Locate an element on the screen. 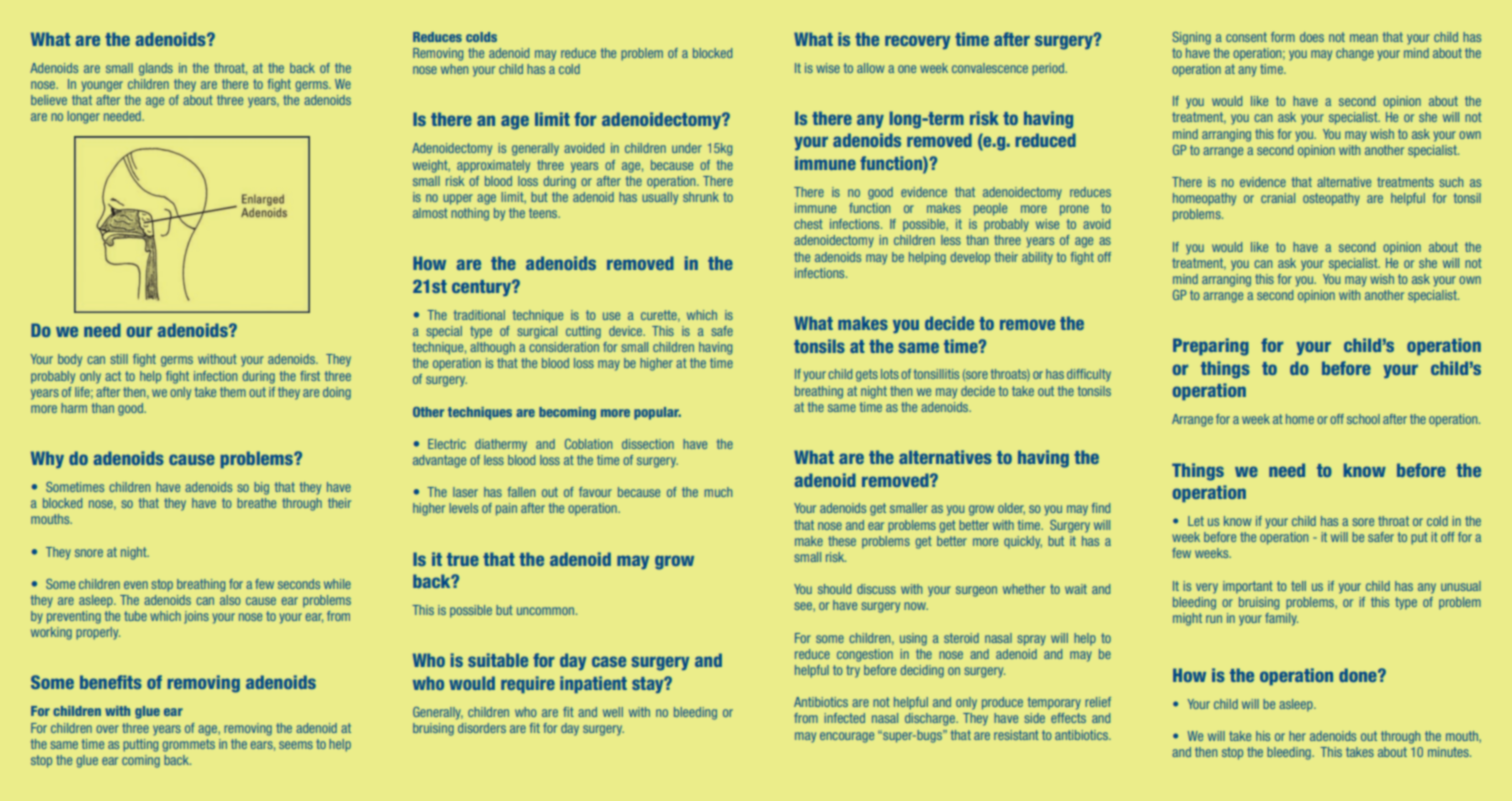 This screenshot has width=1512, height=801. cranial is located at coordinates (1278, 198).
